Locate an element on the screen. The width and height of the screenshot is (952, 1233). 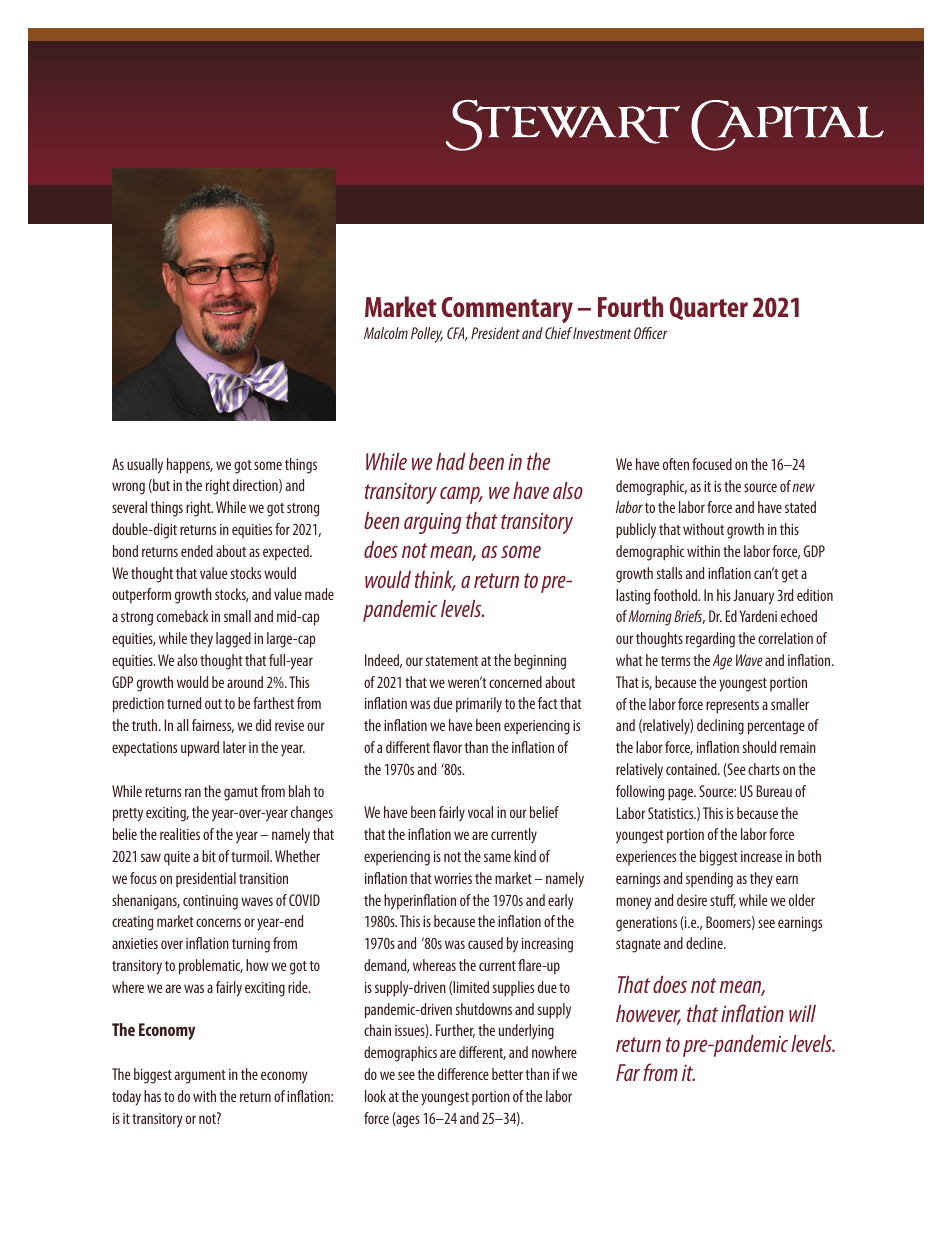
represents is located at coordinates (732, 707).
